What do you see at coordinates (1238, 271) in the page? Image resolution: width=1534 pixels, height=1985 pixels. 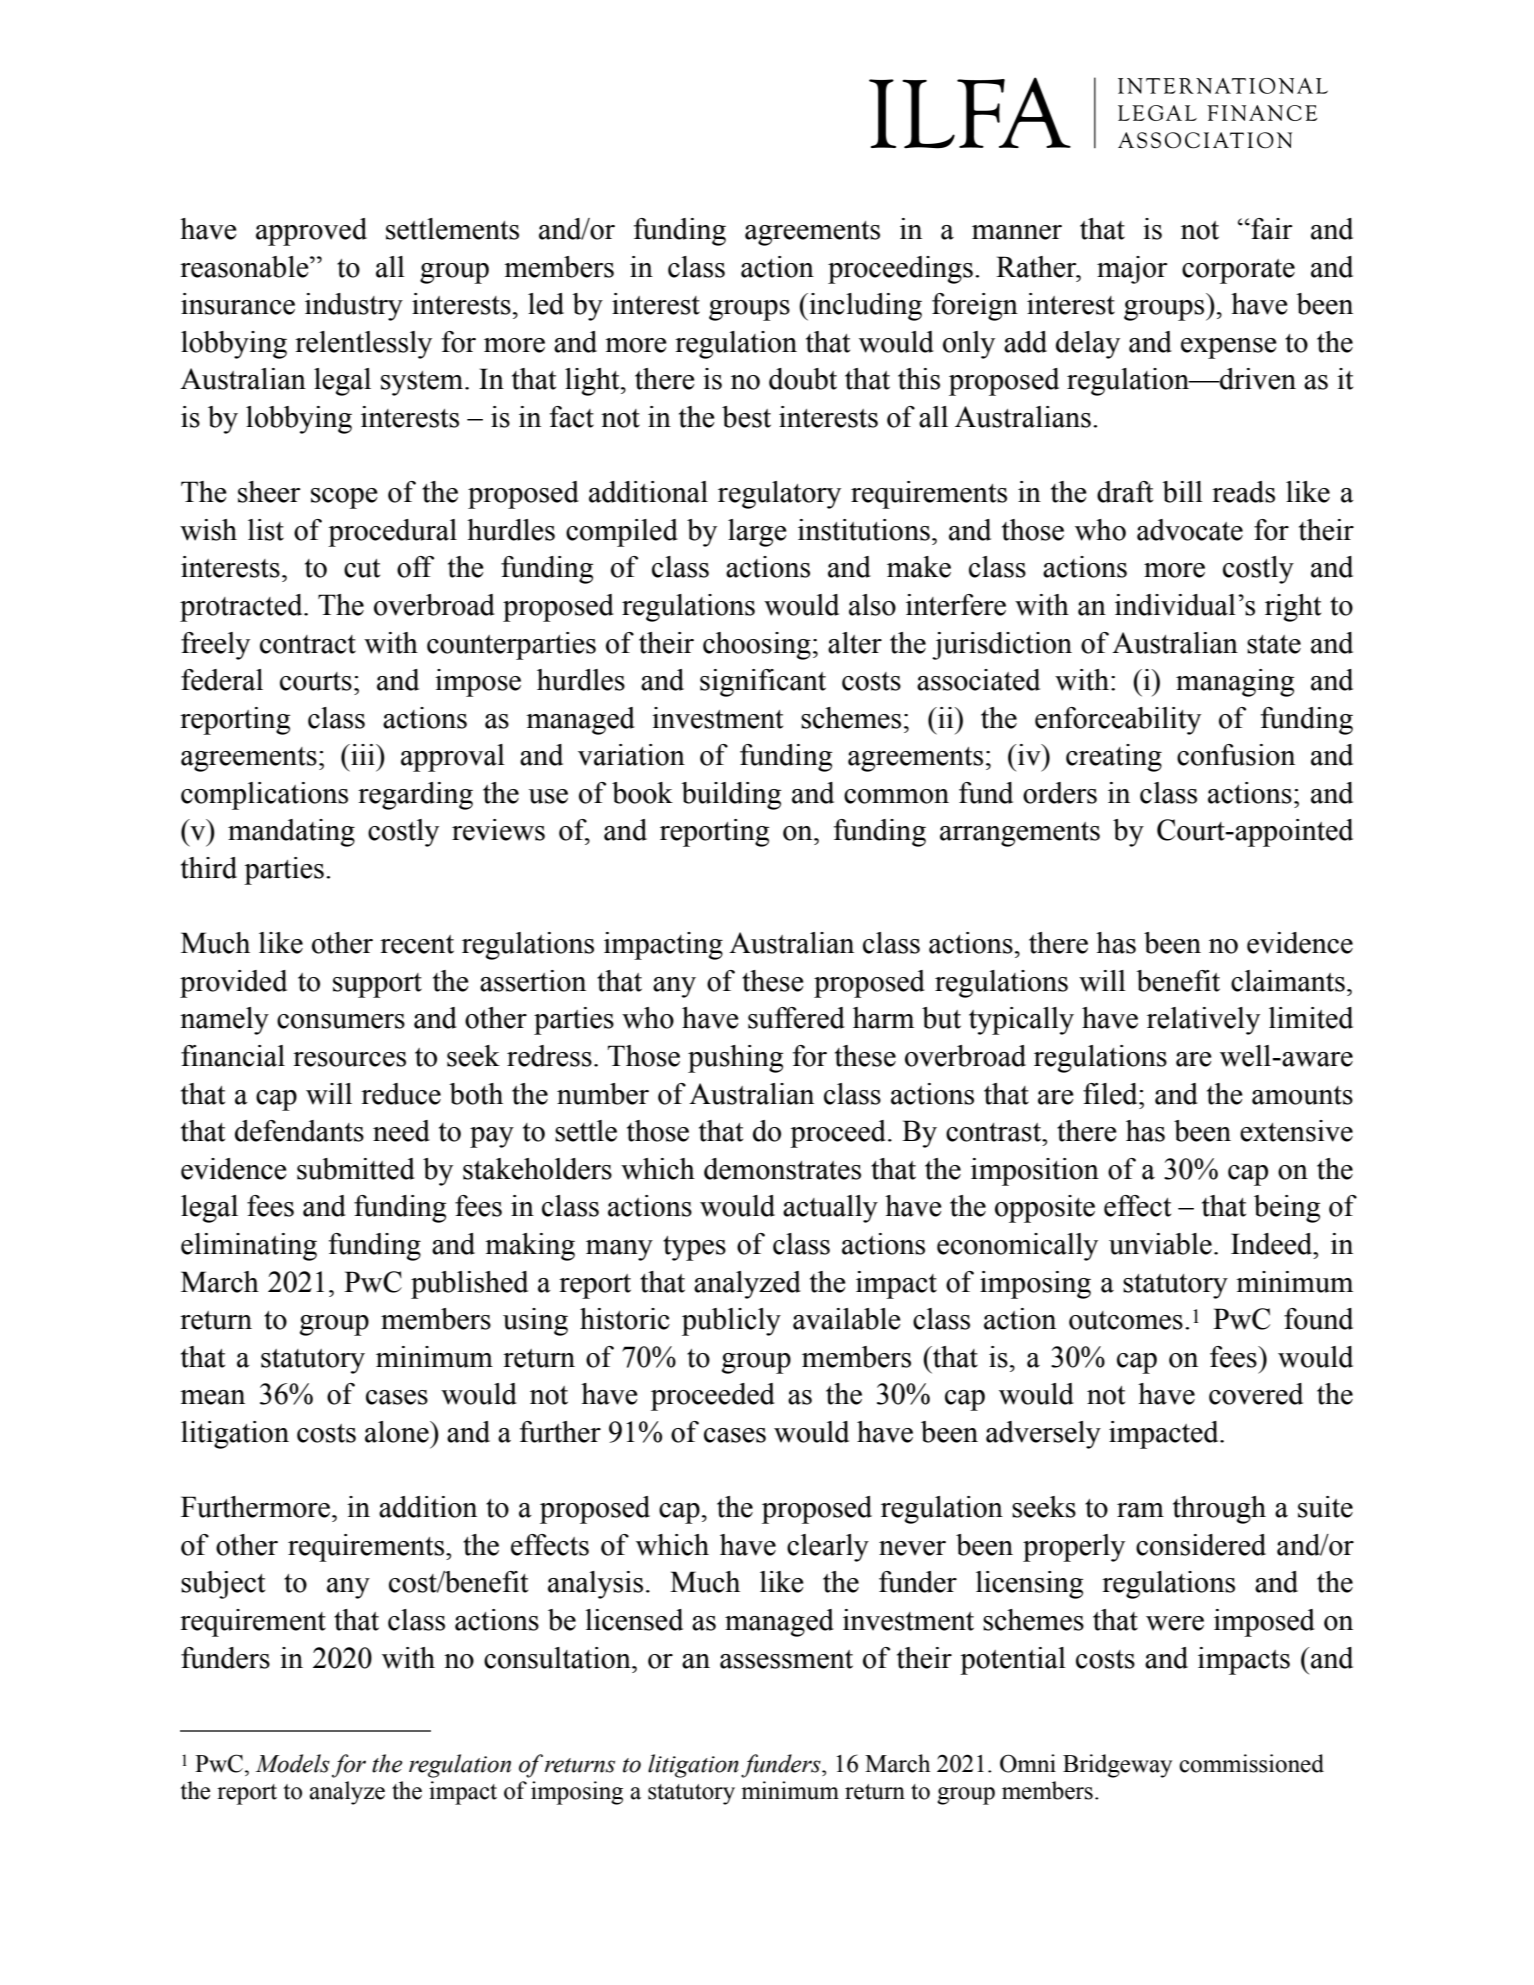 I see `corporate` at bounding box center [1238, 271].
